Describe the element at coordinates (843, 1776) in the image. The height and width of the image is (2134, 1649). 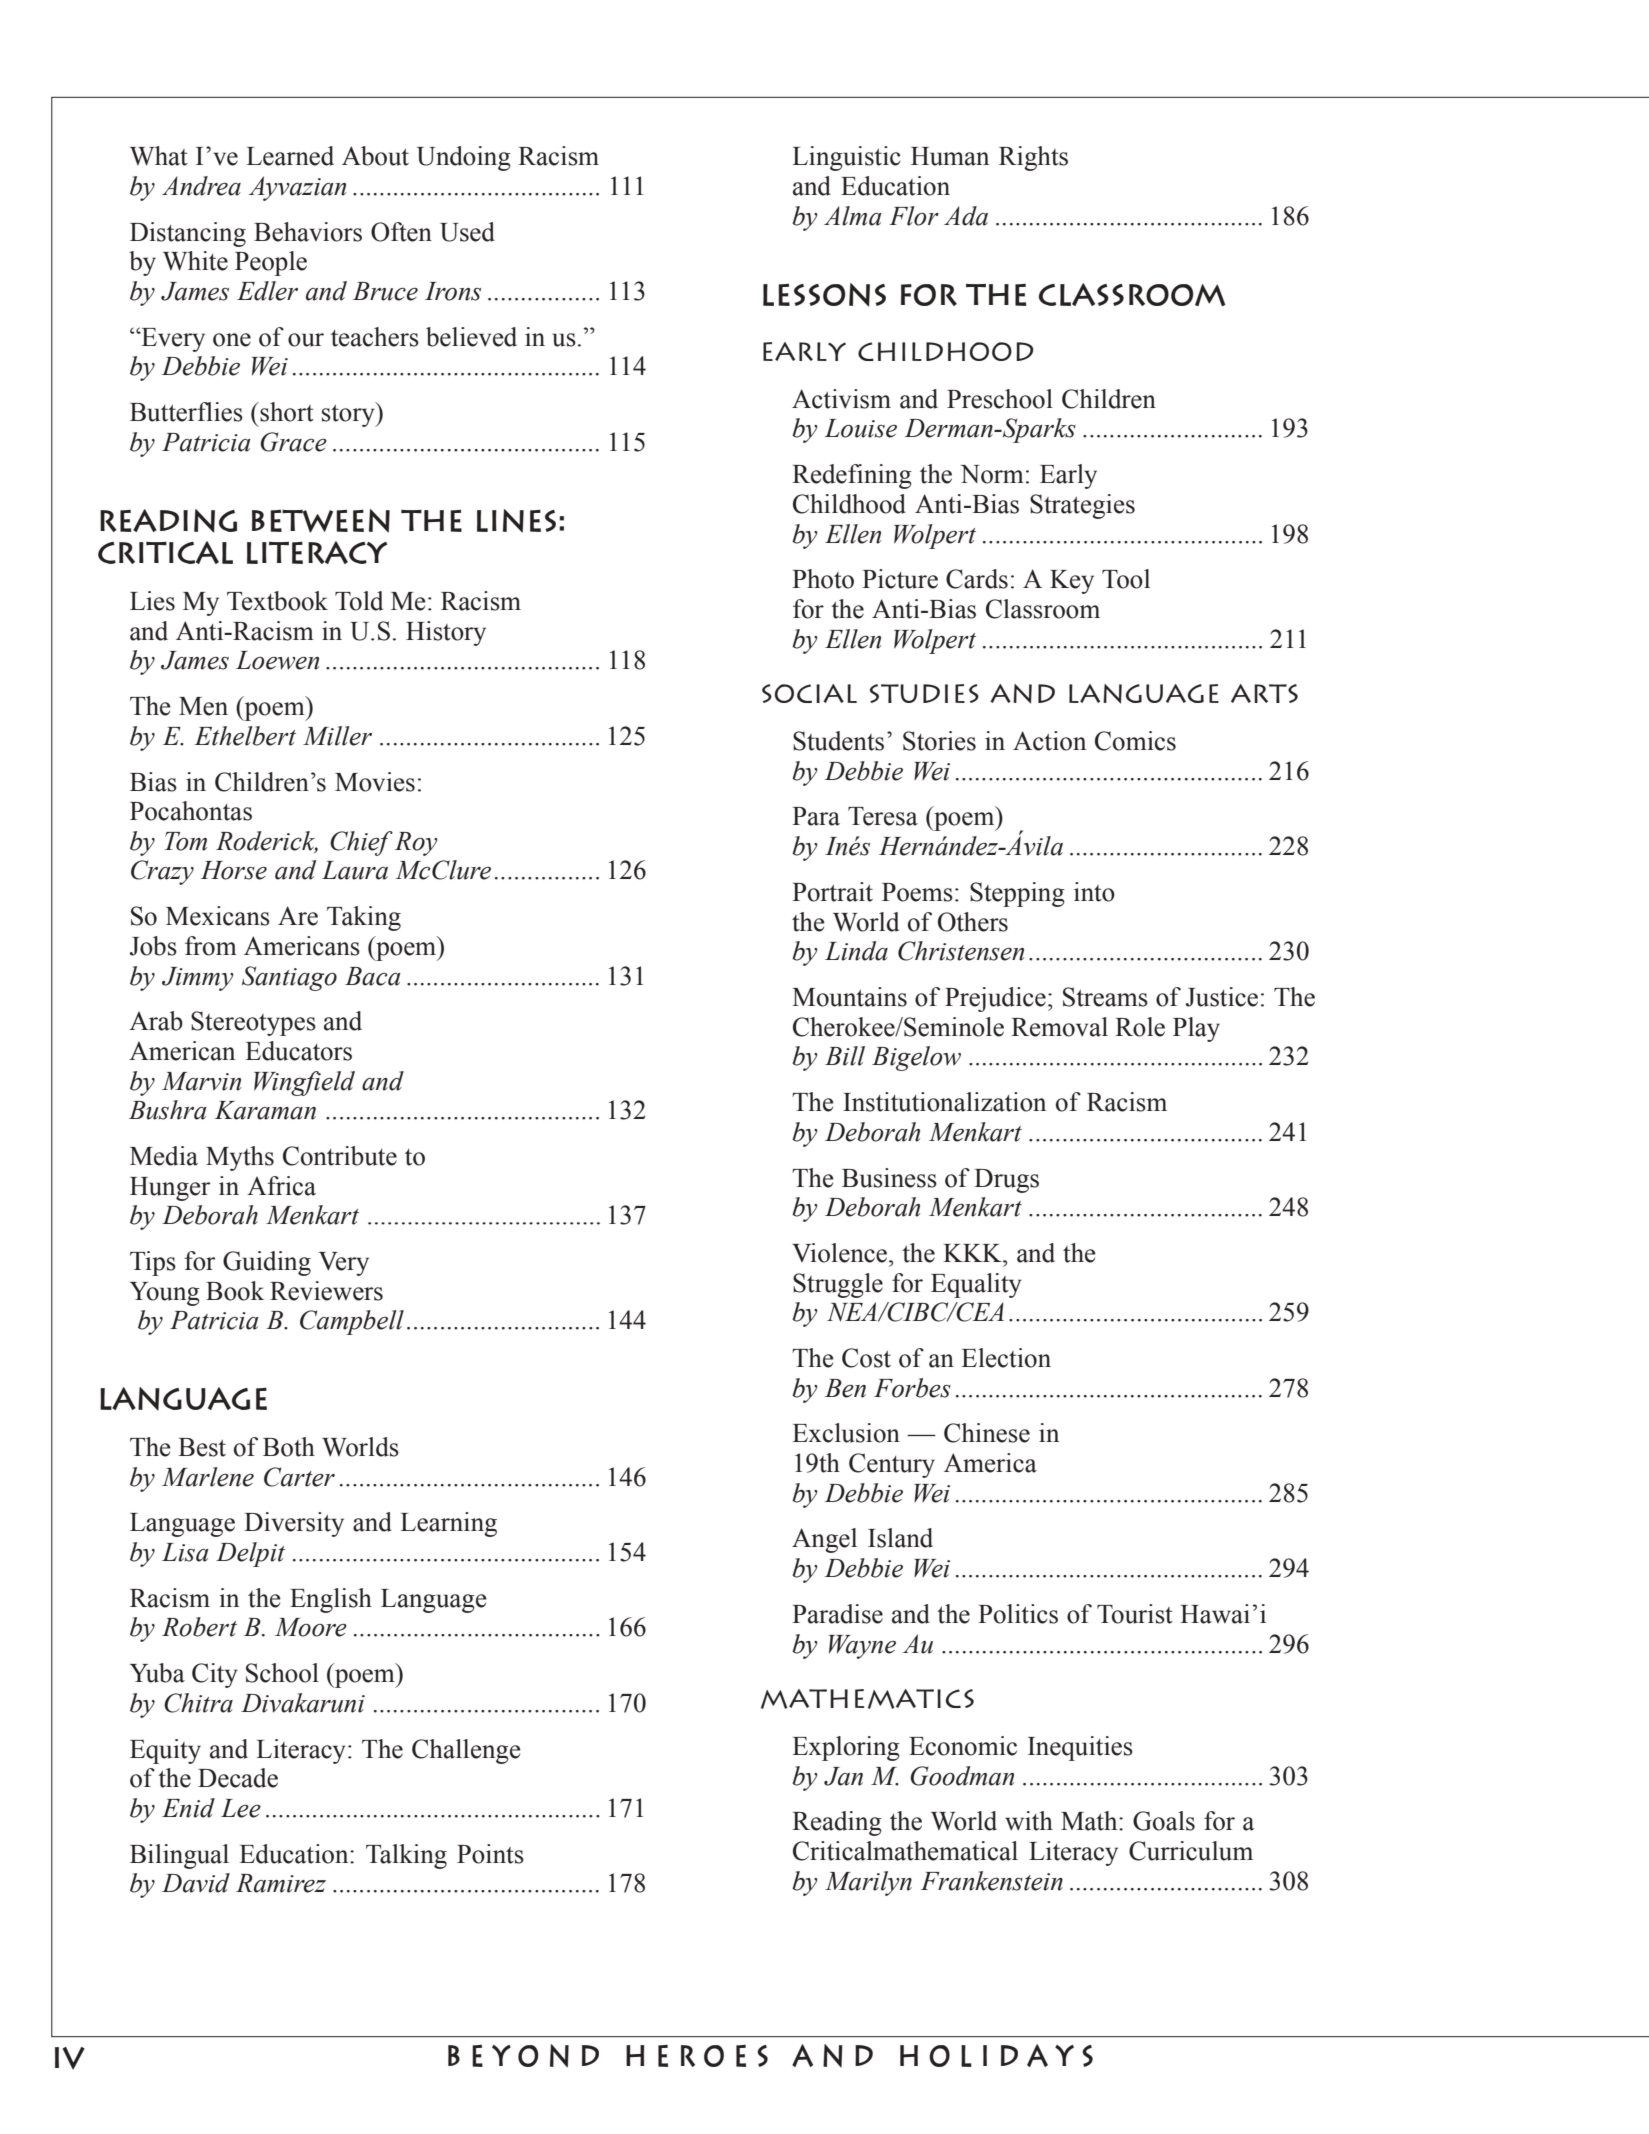
I see `Jan` at that location.
